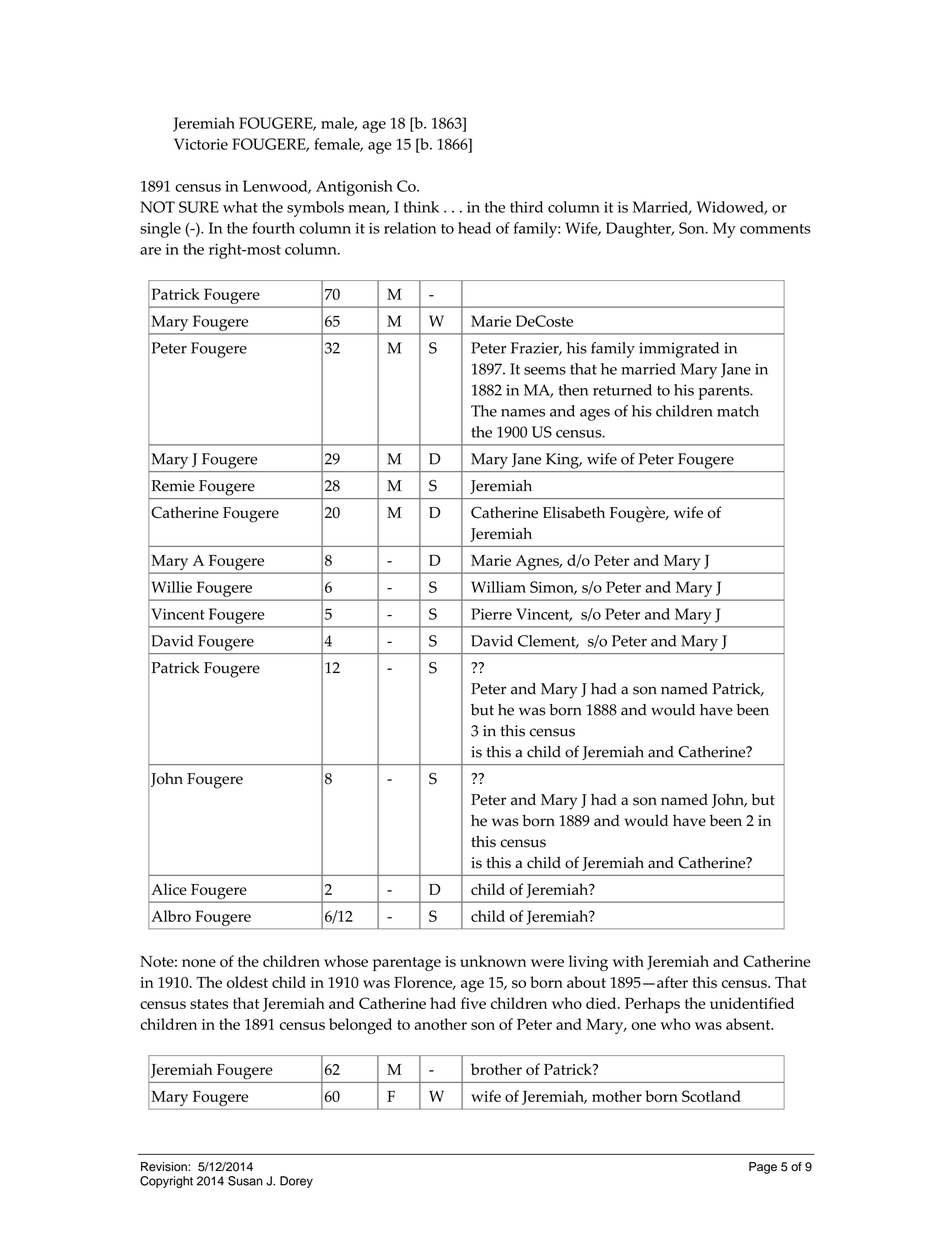 The image size is (952, 1233). I want to click on William, so click(498, 587).
